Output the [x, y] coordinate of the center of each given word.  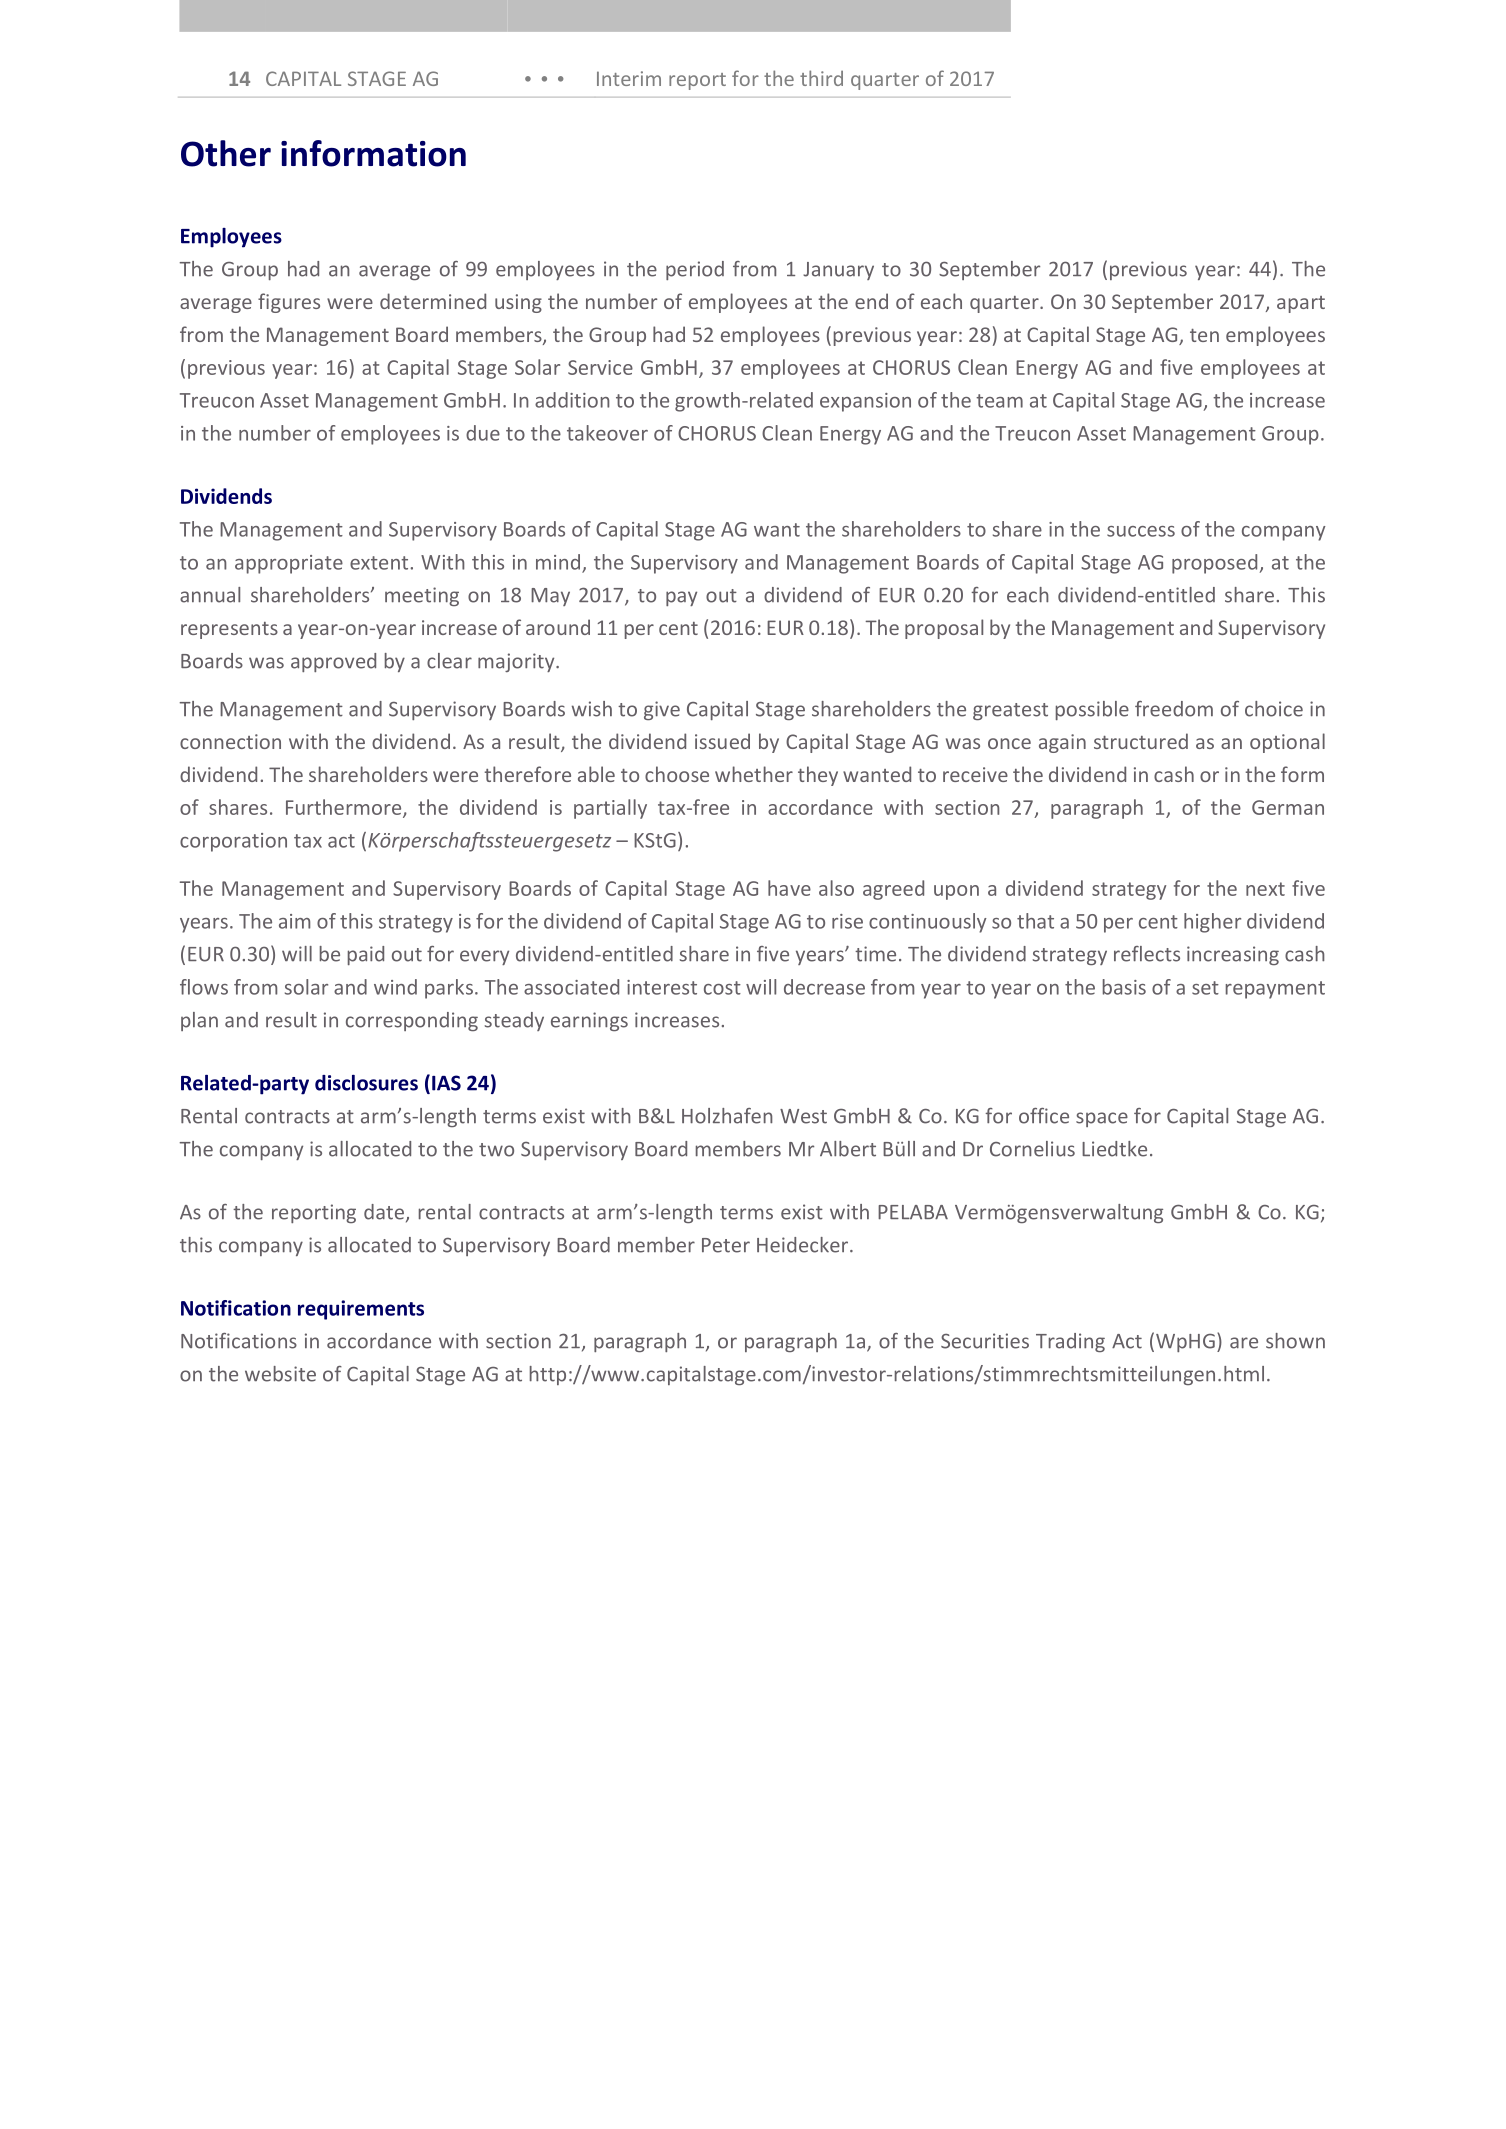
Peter [726, 1245]
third [821, 78]
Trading [1070, 1342]
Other [226, 153]
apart [1301, 304]
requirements [361, 1310]
